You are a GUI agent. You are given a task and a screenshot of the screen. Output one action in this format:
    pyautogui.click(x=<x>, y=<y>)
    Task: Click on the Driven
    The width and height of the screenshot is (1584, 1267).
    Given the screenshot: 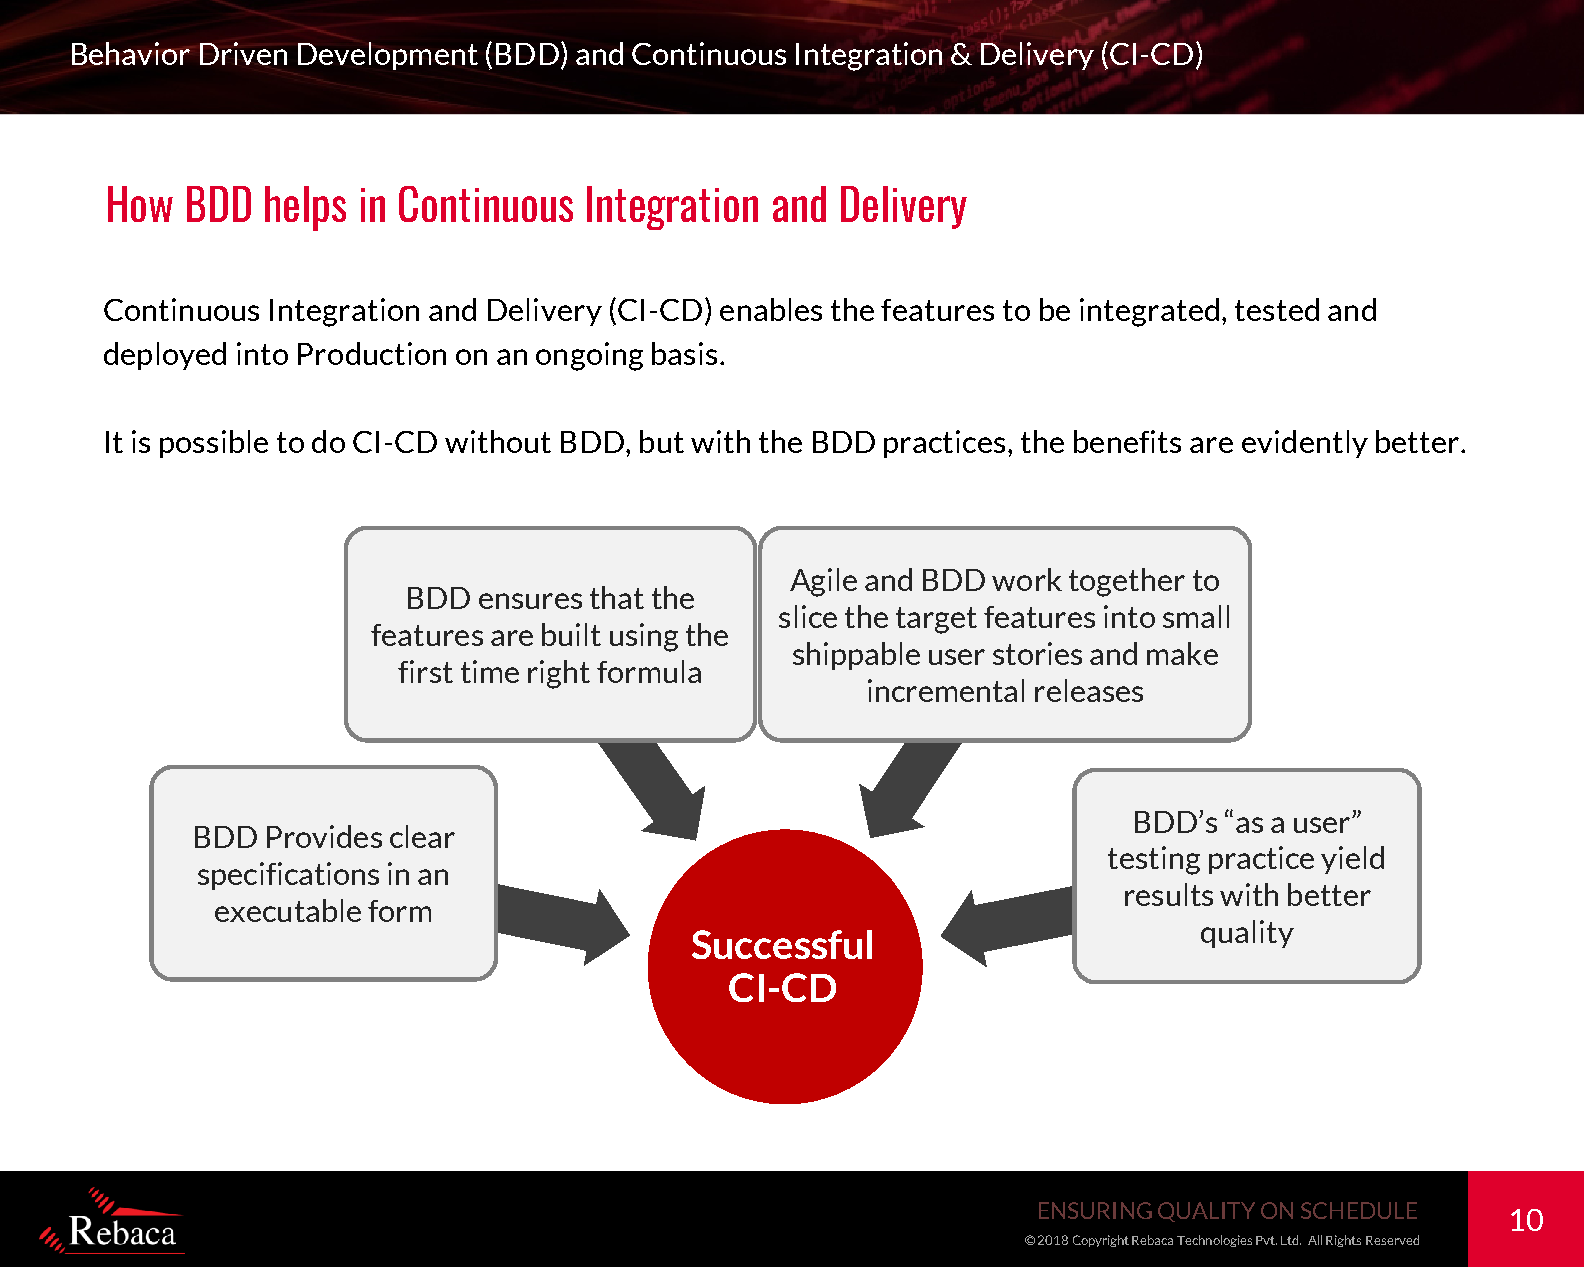 What is the action you would take?
    pyautogui.click(x=243, y=53)
